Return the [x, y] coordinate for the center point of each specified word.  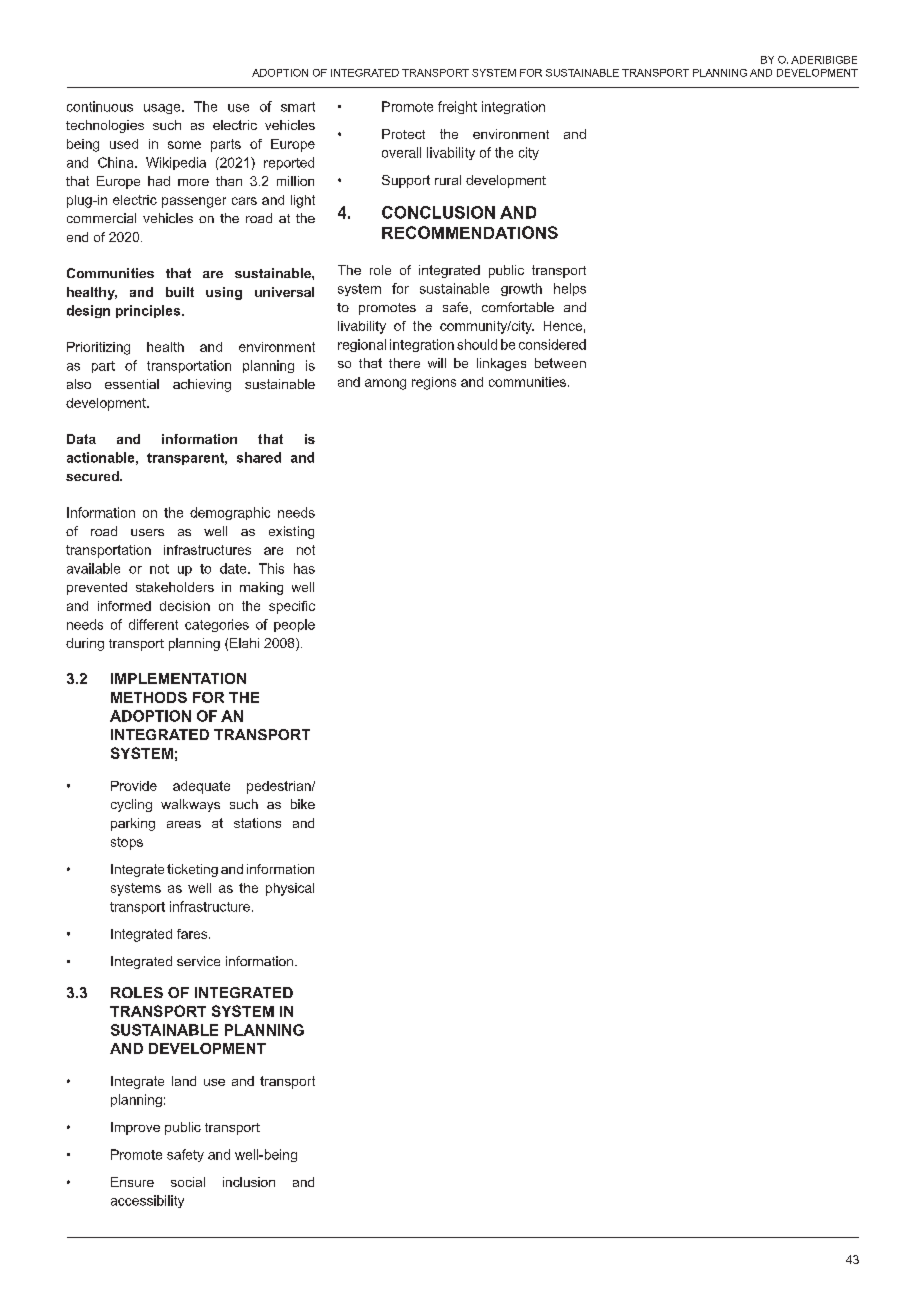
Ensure [132, 1182]
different [153, 624]
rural [448, 180]
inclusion [249, 1182]
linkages [501, 364]
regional [362, 345]
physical [290, 889]
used [124, 144]
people [294, 625]
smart [298, 107]
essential [132, 384]
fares [193, 934]
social [188, 1182]
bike [303, 804]
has [304, 568]
